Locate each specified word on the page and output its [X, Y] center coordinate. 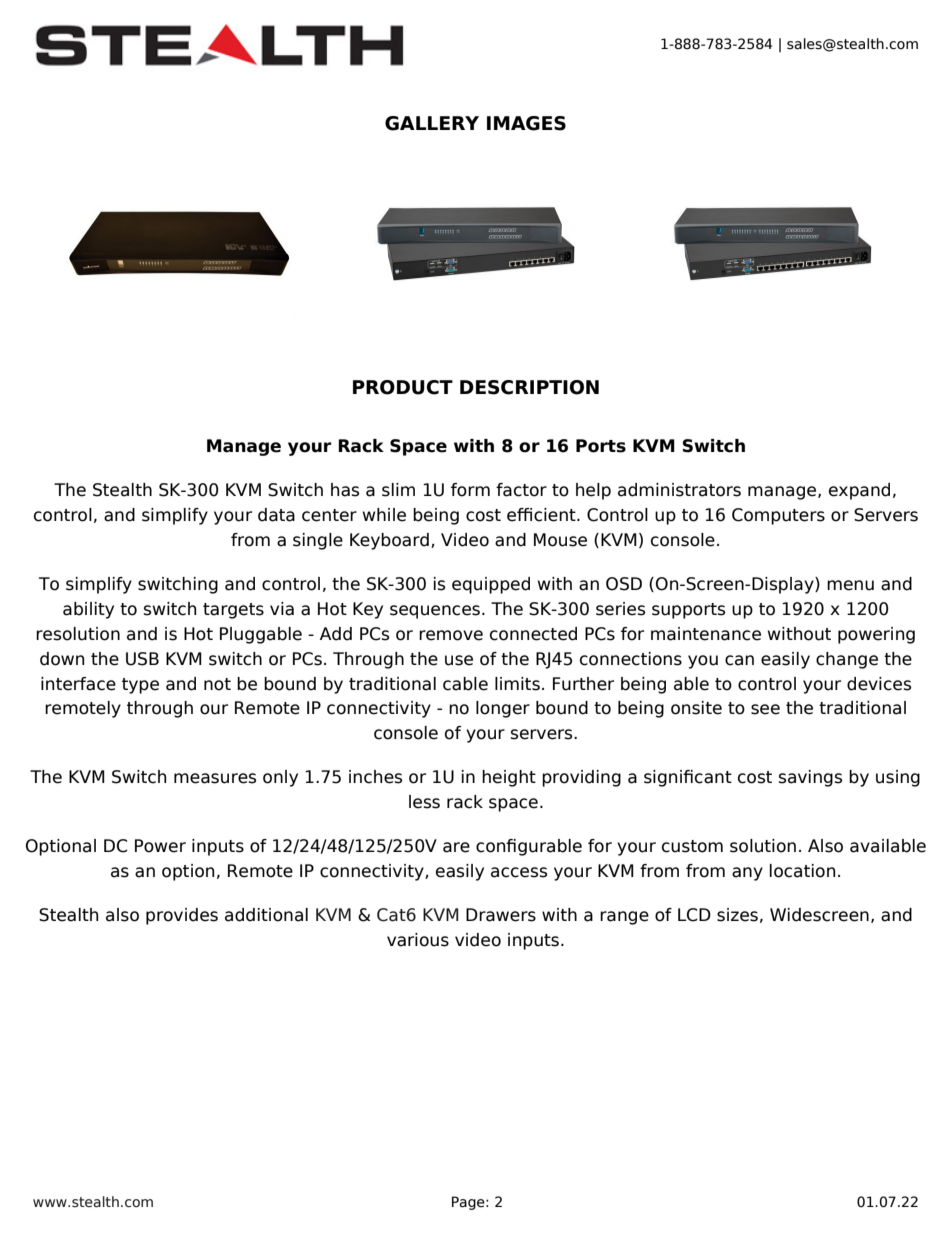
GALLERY [432, 123]
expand [859, 491]
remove [451, 635]
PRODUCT [403, 387]
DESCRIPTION [529, 387]
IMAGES [526, 123]
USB [142, 659]
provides [182, 916]
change [847, 660]
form [470, 490]
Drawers [501, 915]
